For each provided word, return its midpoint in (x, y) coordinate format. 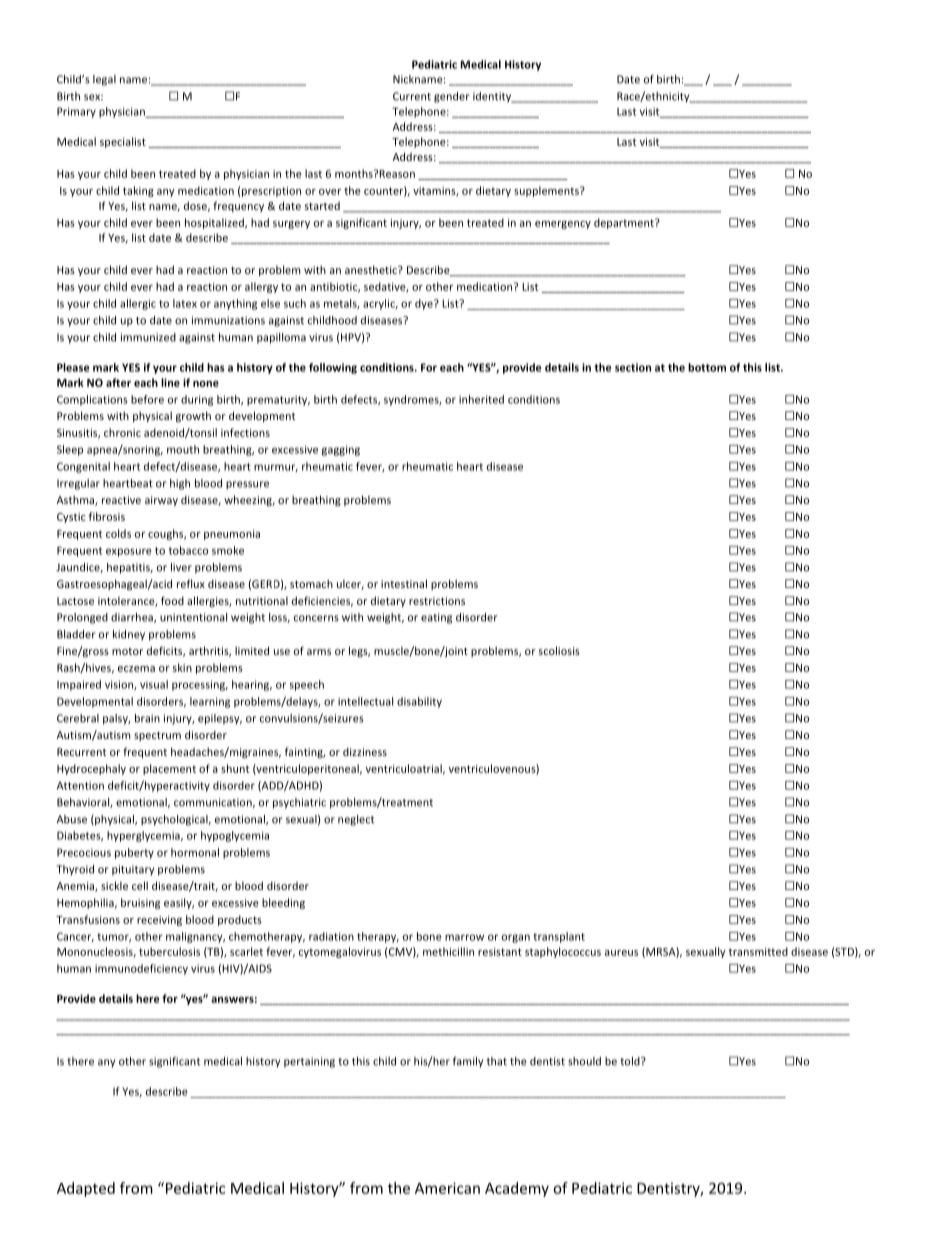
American (447, 1188)
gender (451, 97)
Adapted (86, 1189)
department (625, 223)
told (631, 1061)
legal (104, 80)
